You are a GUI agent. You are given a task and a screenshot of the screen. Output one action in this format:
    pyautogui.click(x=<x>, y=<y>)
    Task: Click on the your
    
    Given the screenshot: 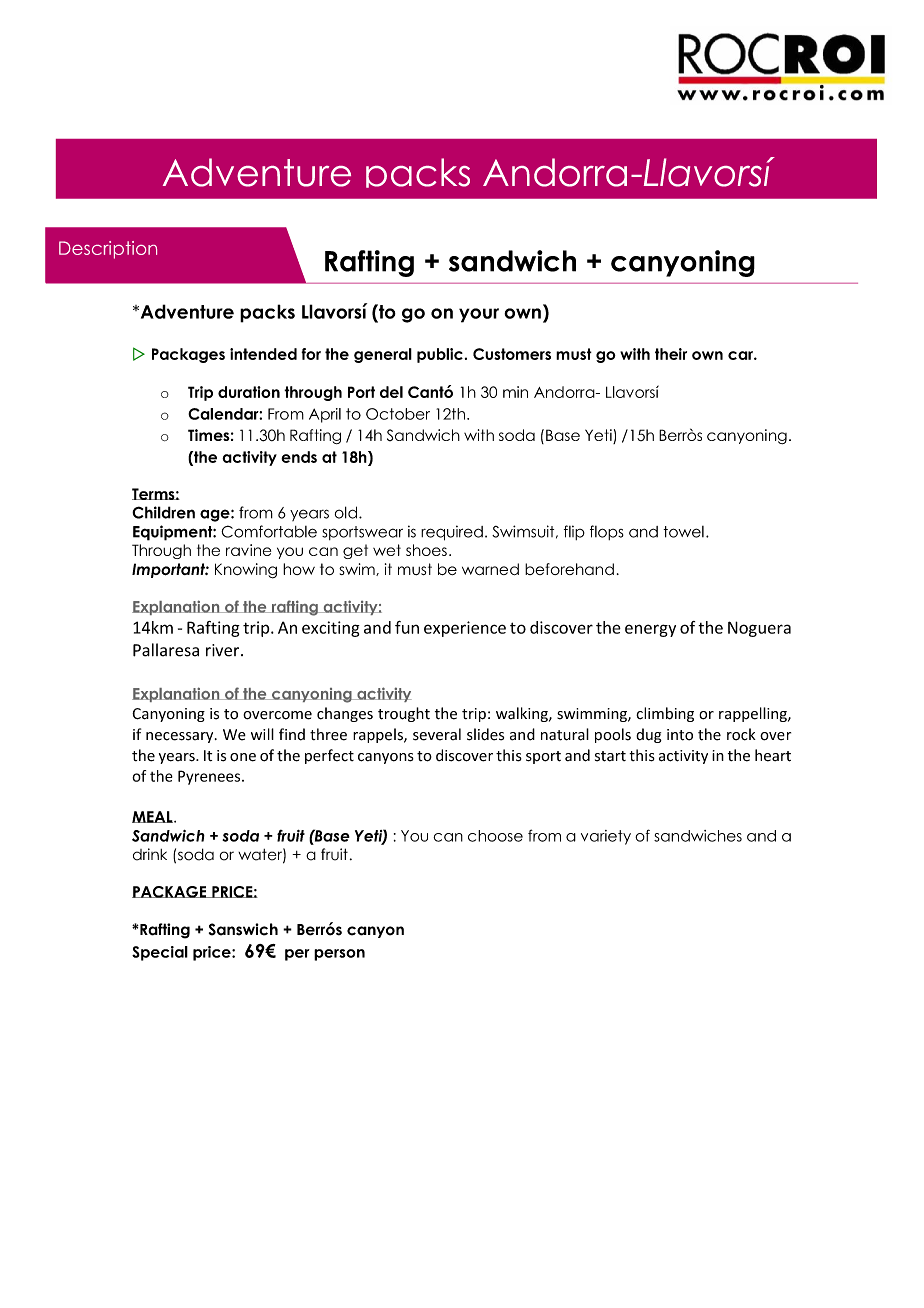 What is the action you would take?
    pyautogui.click(x=479, y=315)
